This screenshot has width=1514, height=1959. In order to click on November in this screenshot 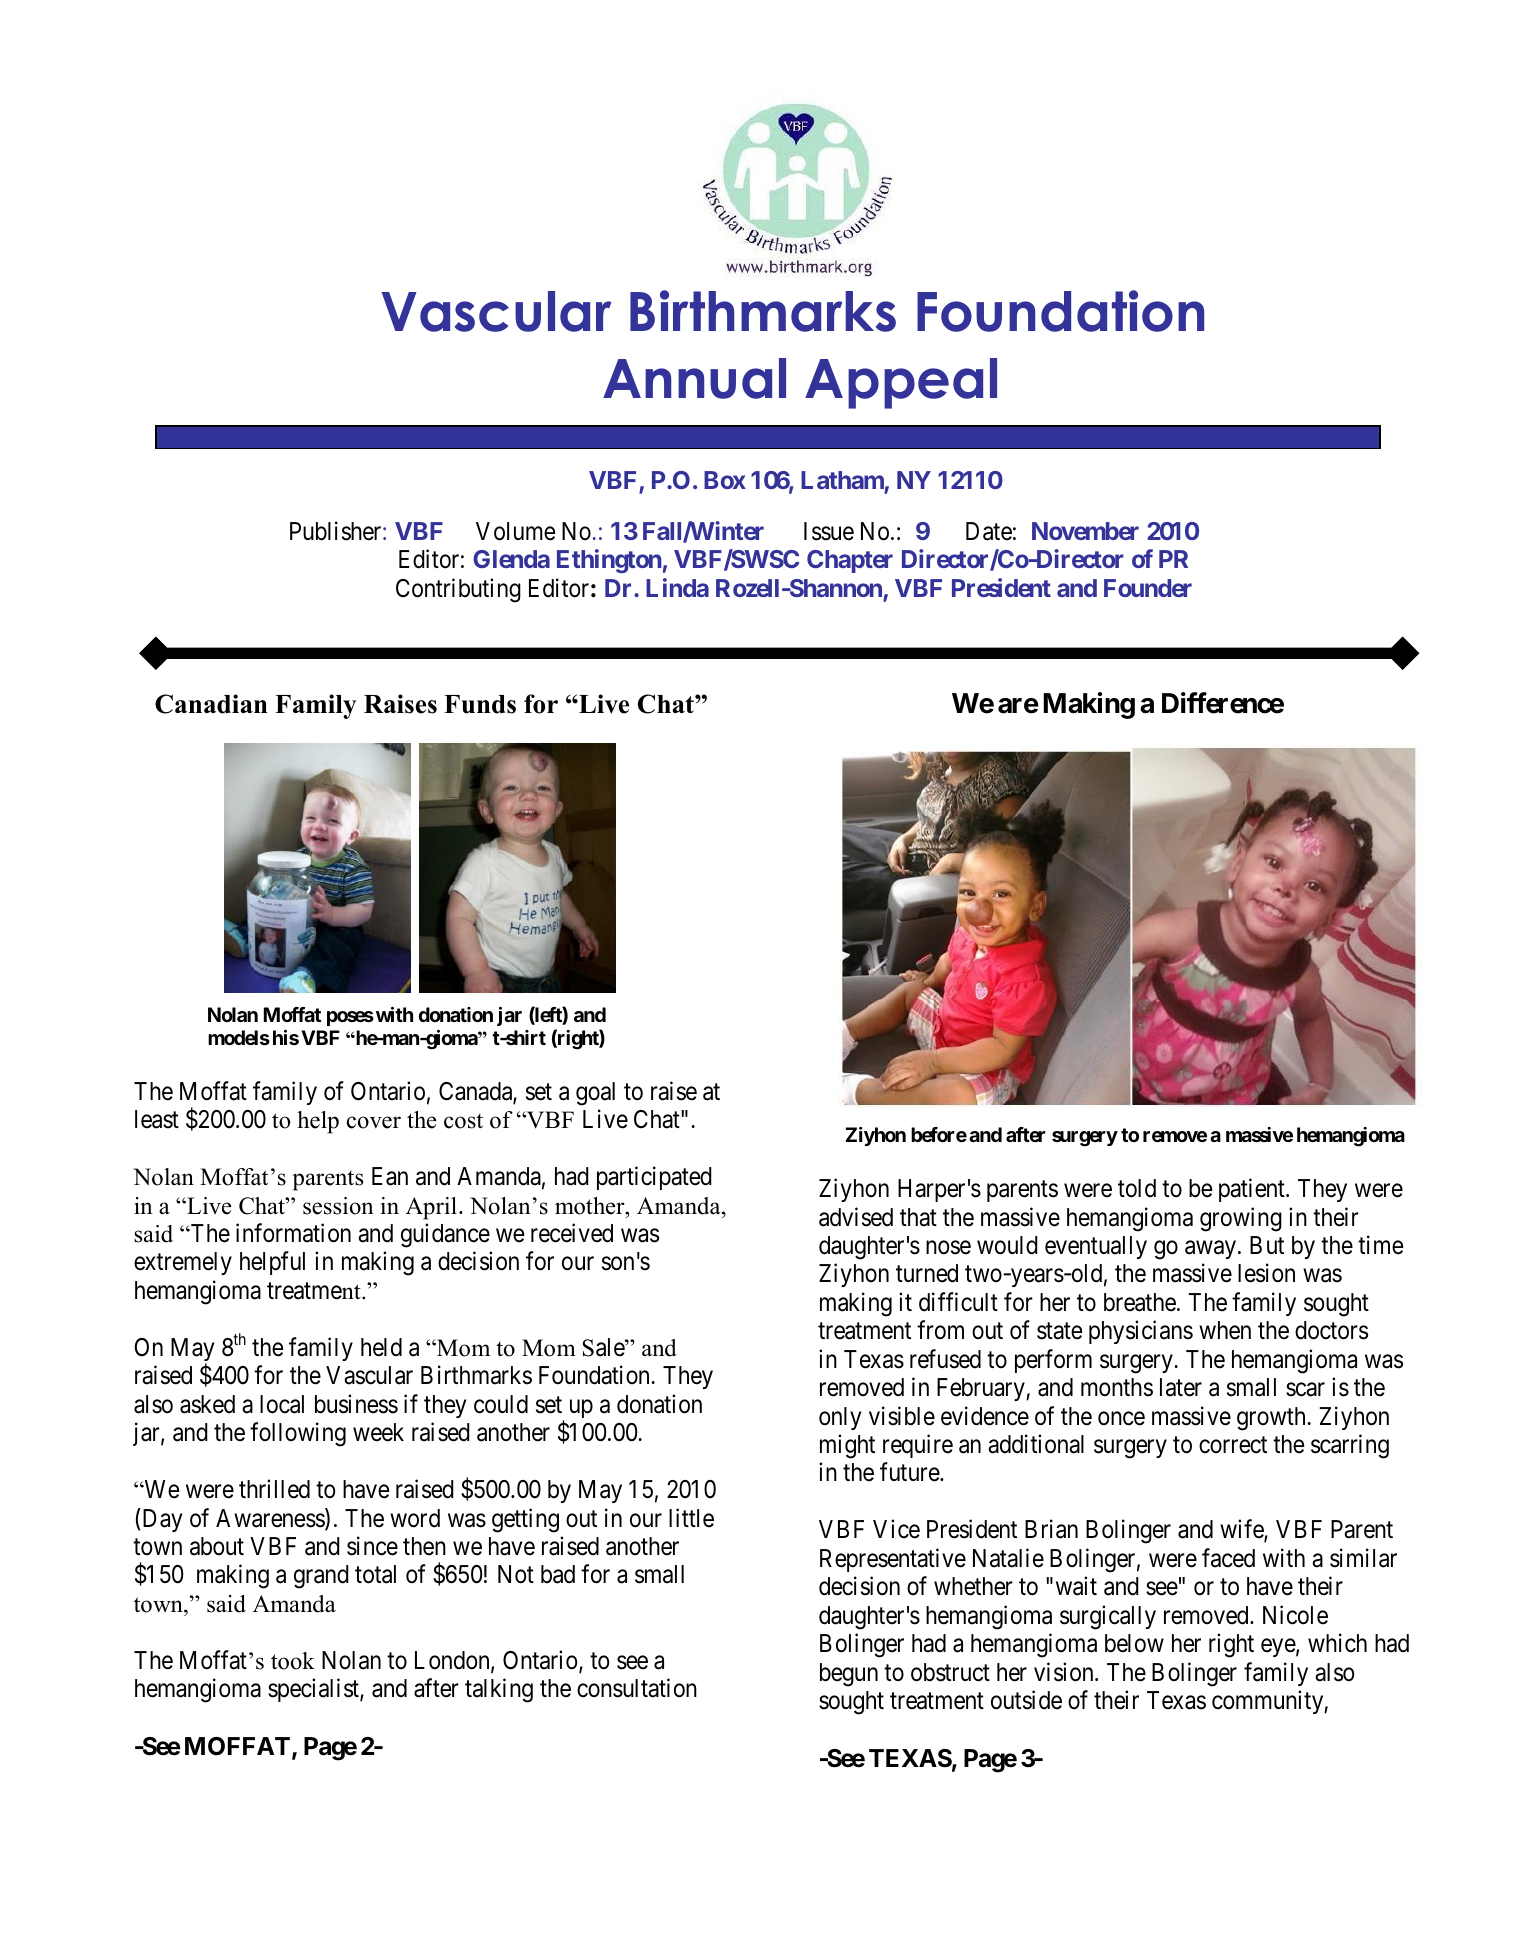, I will do `click(1085, 531)`.
